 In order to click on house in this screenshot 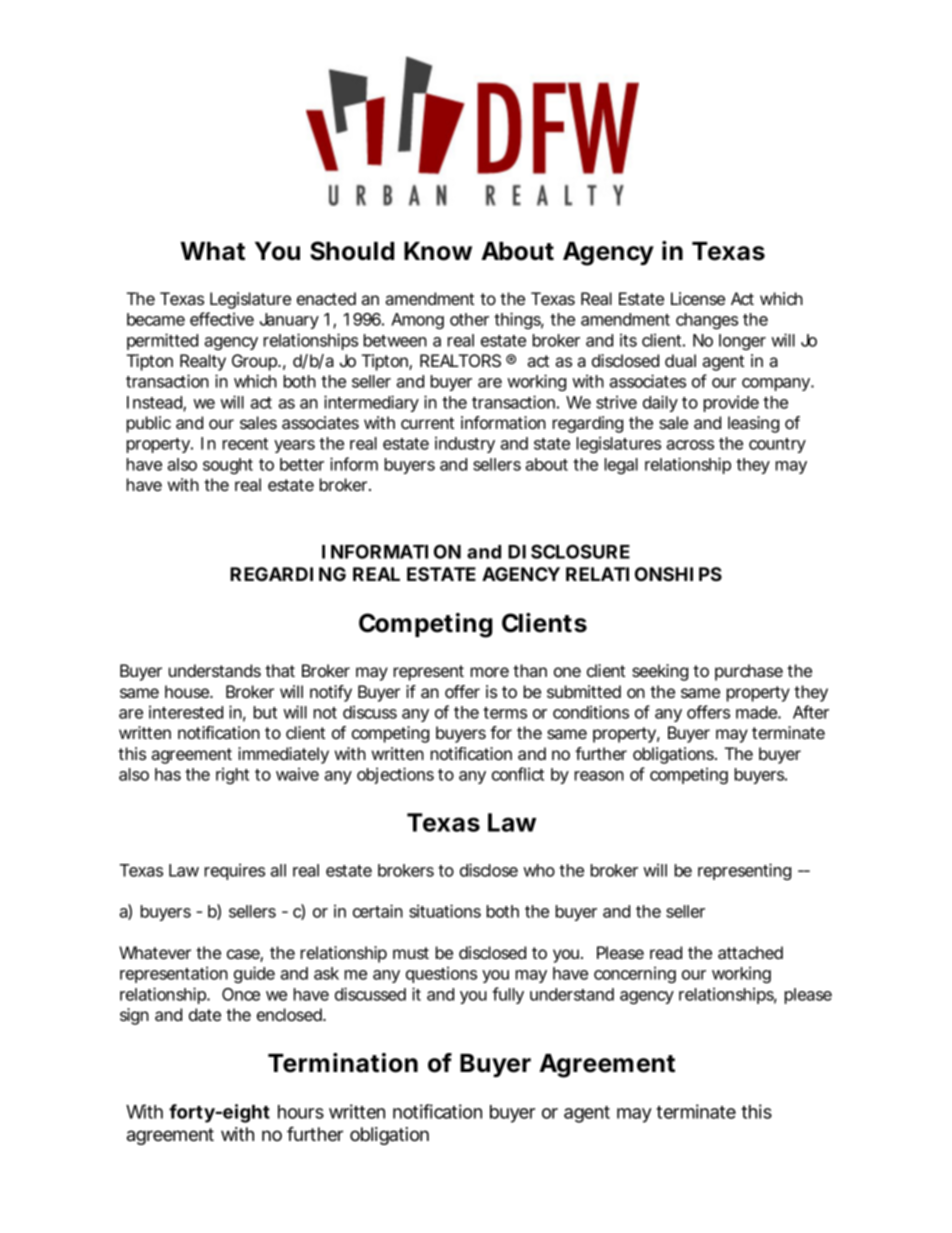, I will do `click(188, 691)`.
